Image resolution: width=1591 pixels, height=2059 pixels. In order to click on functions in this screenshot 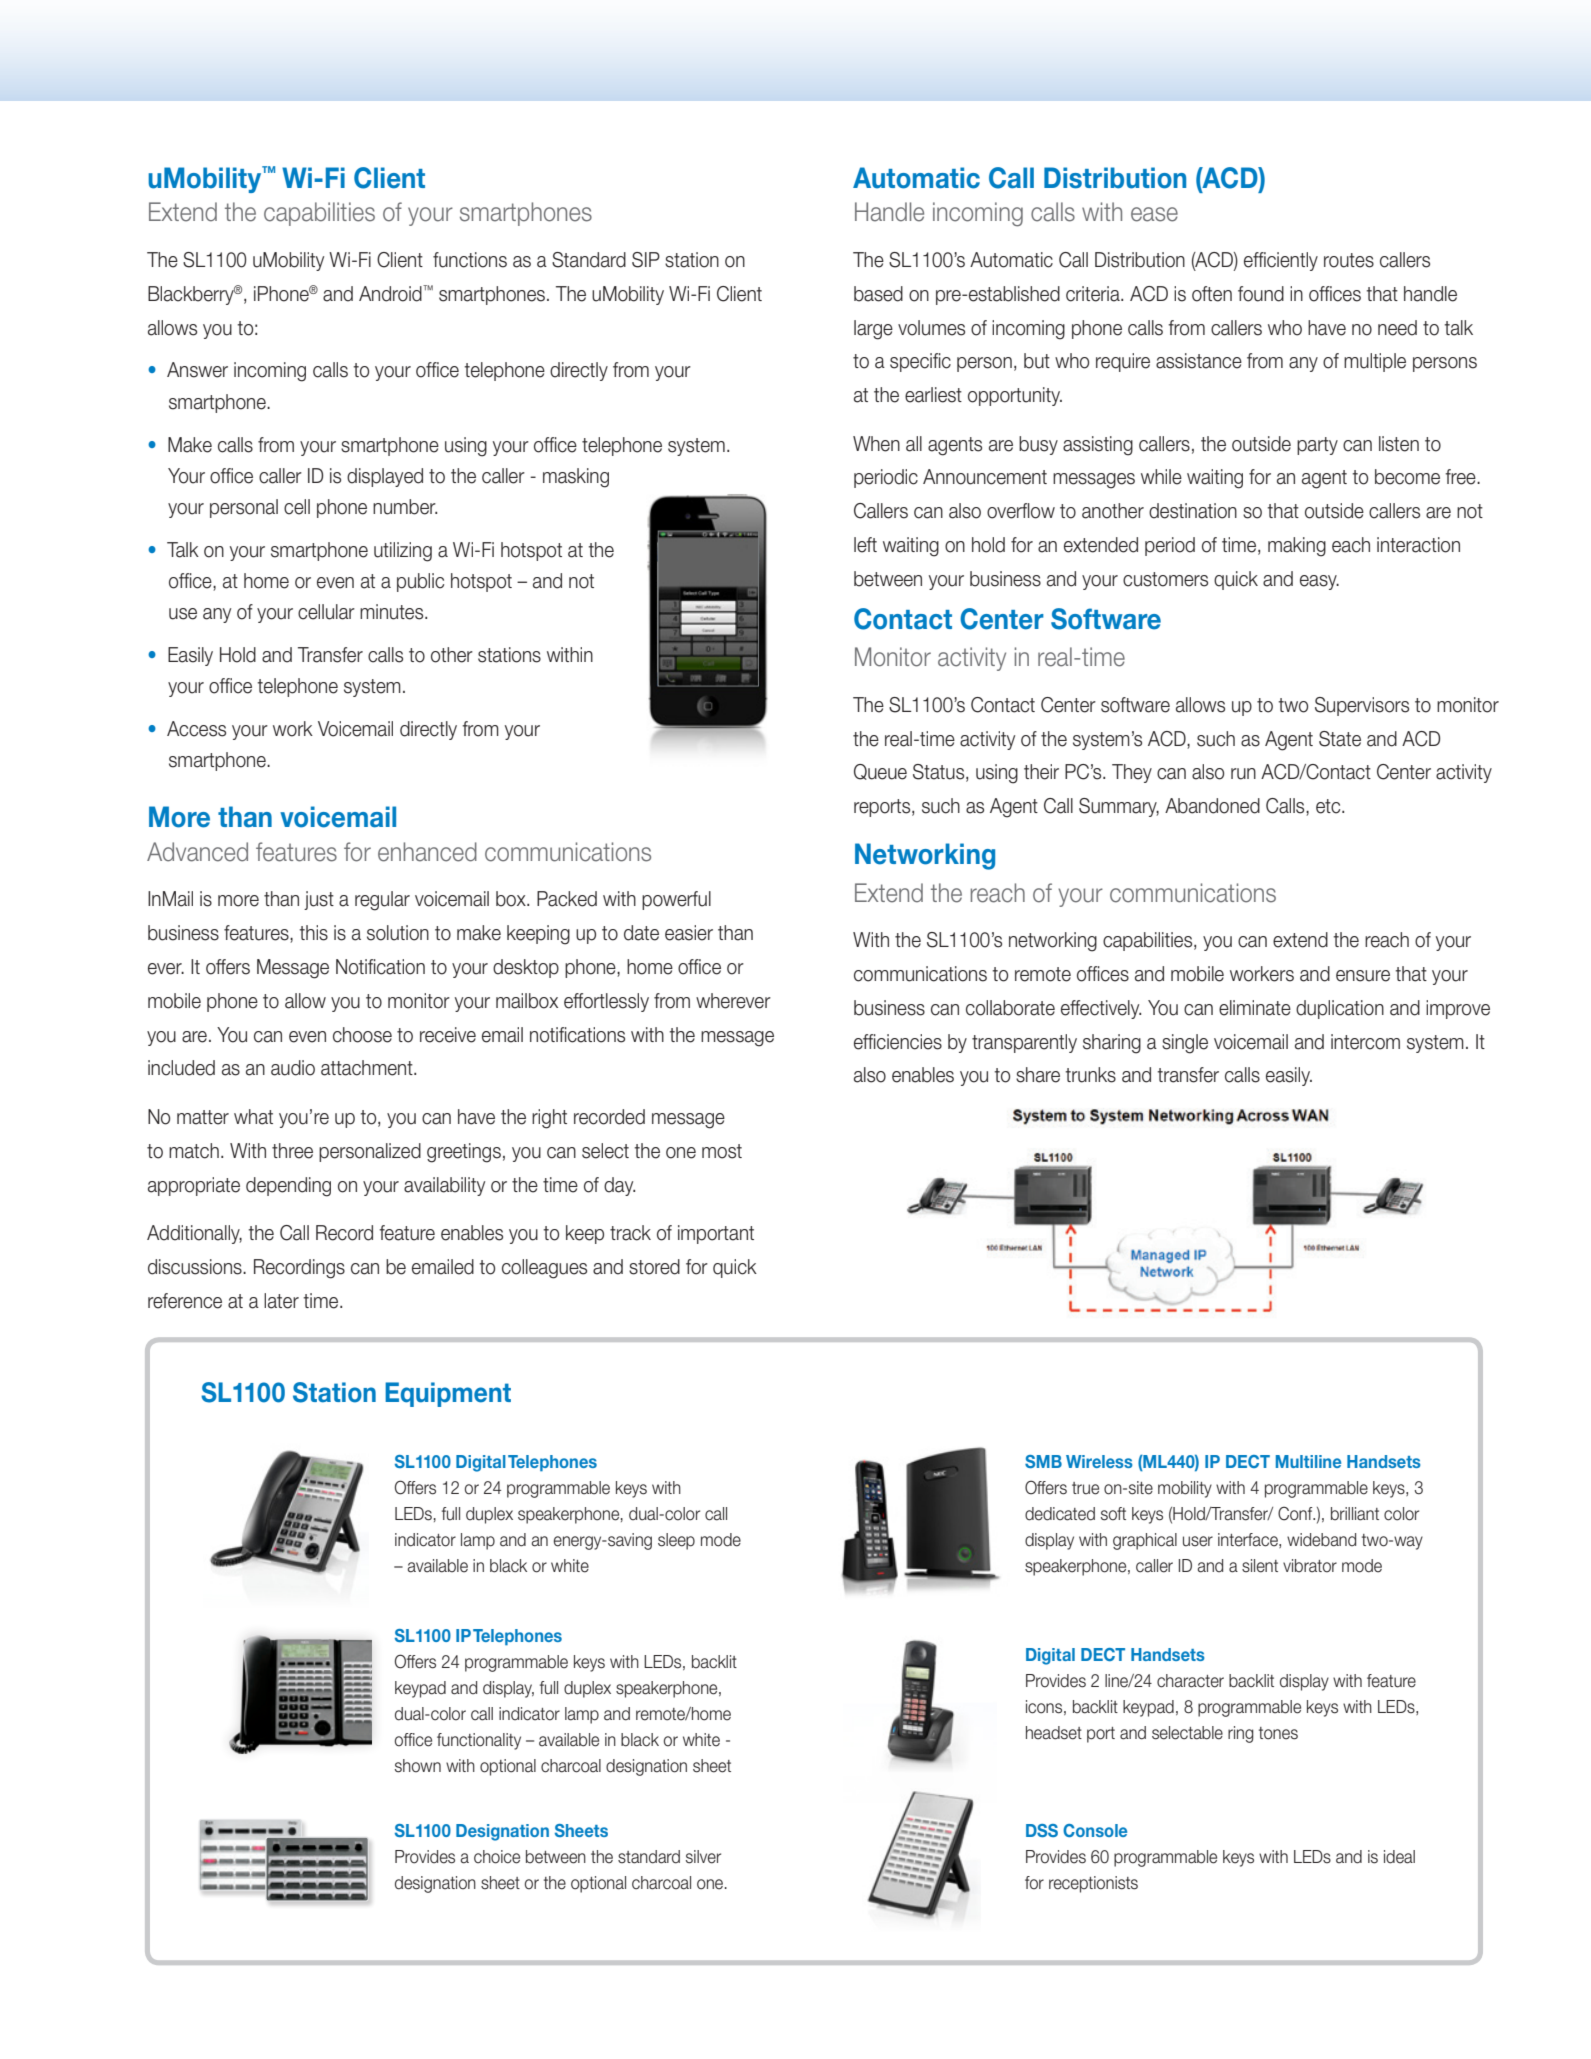, I will do `click(470, 260)`.
